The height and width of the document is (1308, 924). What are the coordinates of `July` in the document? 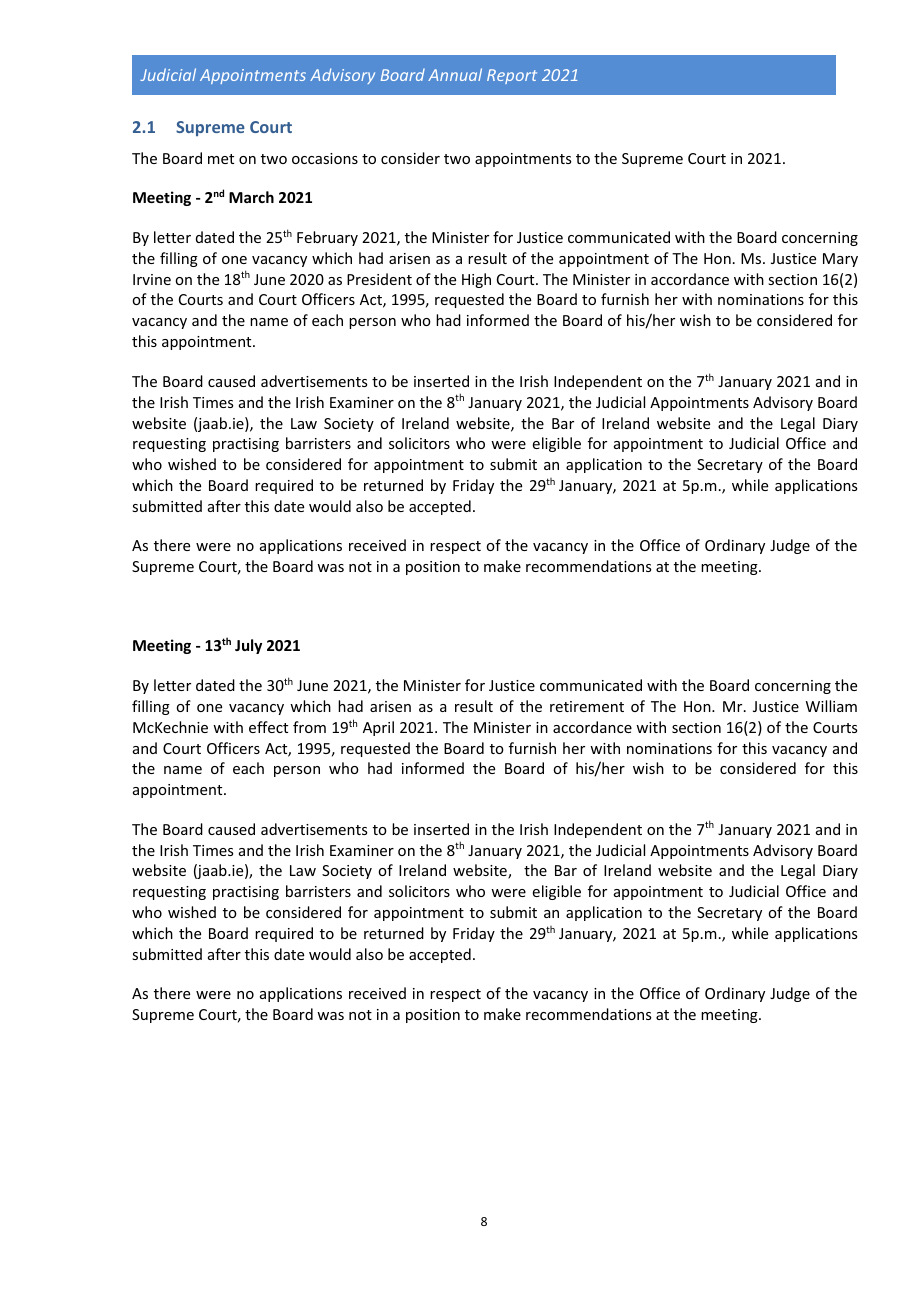 It's located at (248, 646).
